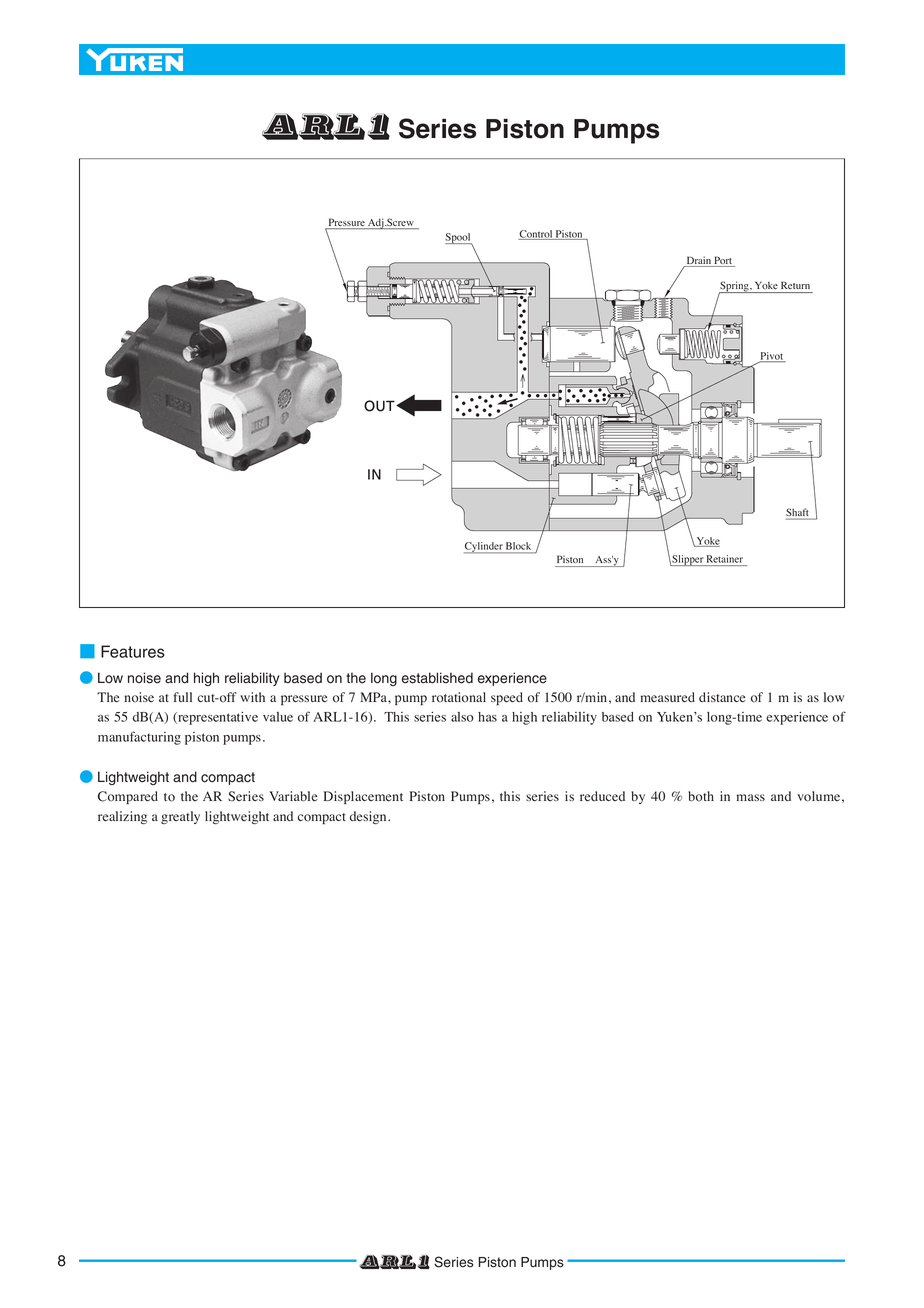 This screenshot has width=924, height=1308. I want to click on Block, so click(518, 546).
